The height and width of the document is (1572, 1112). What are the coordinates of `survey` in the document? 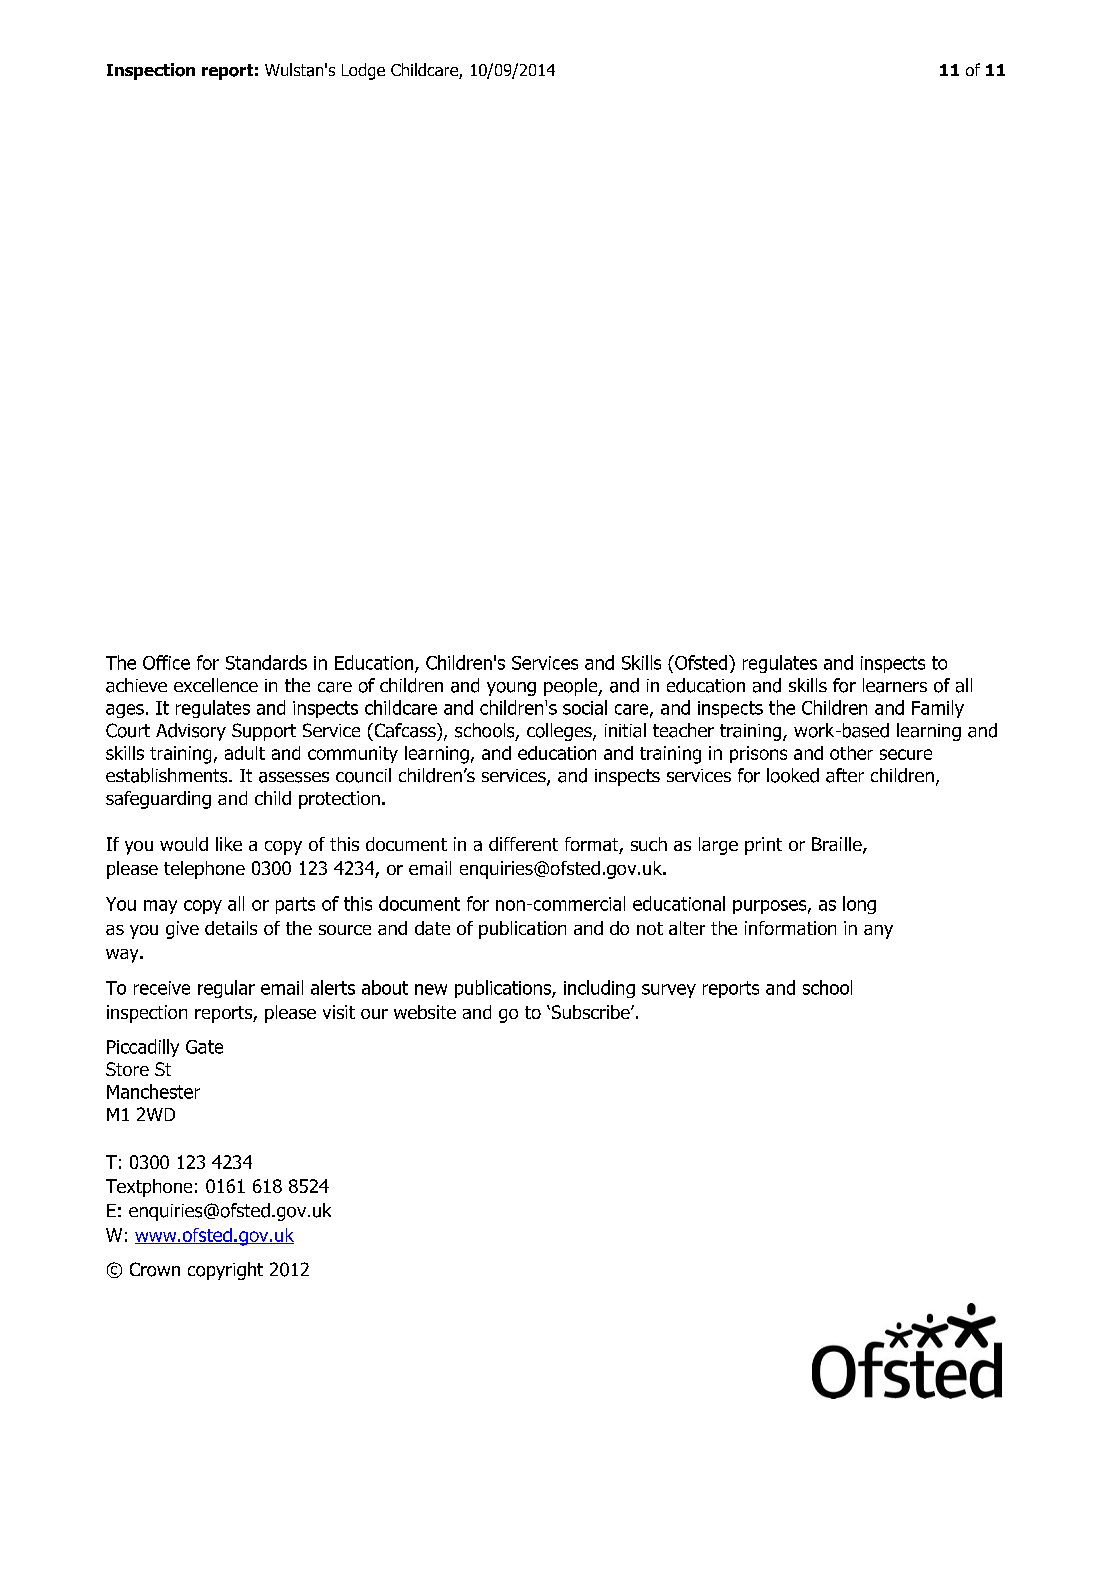 It's located at (669, 991).
